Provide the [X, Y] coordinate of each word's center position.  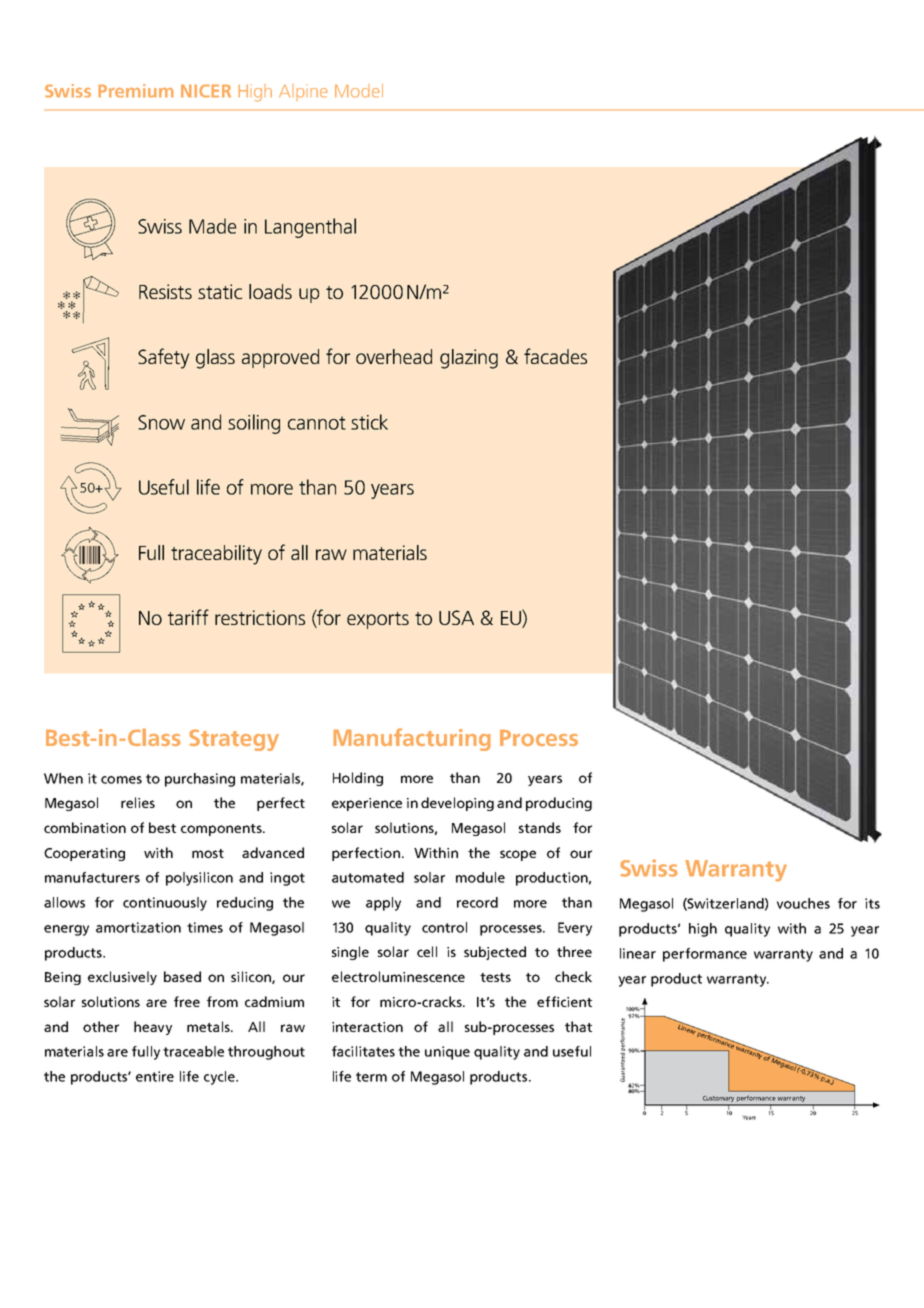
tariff [188, 617]
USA [456, 617]
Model [359, 91]
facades [555, 356]
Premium [136, 90]
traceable [193, 1051]
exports [378, 620]
